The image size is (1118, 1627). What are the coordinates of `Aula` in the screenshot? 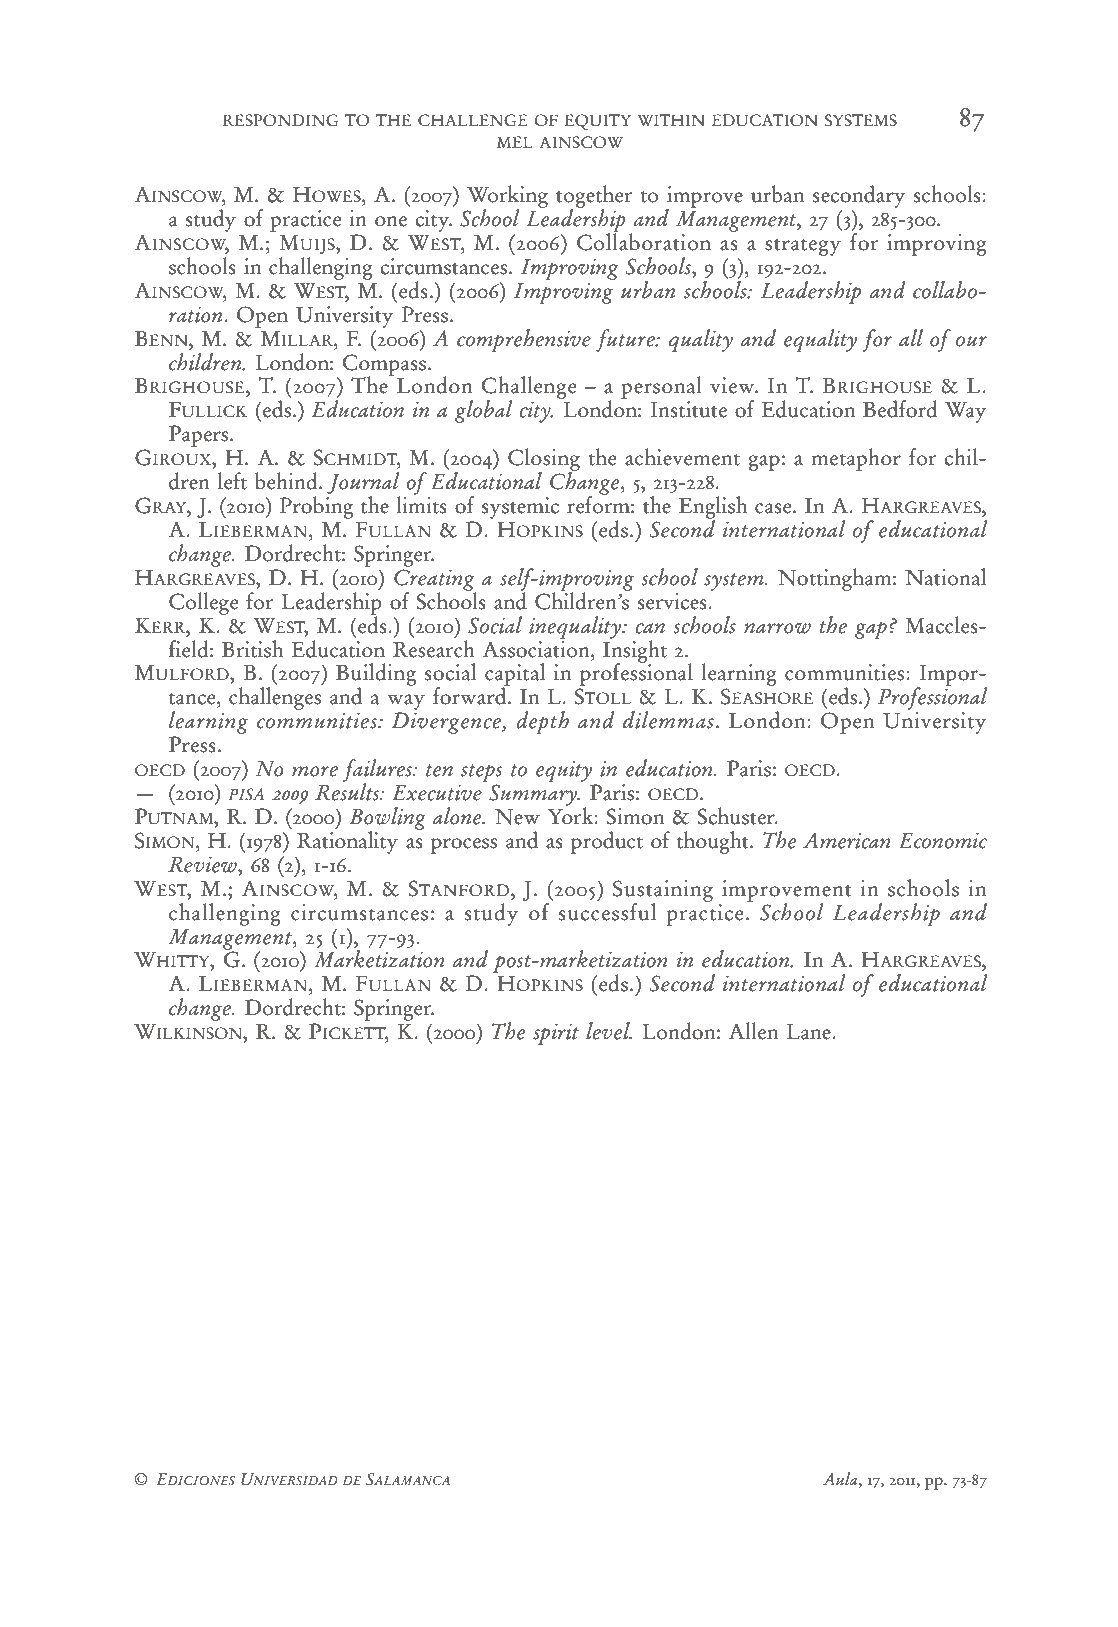 It's located at (841, 1479).
